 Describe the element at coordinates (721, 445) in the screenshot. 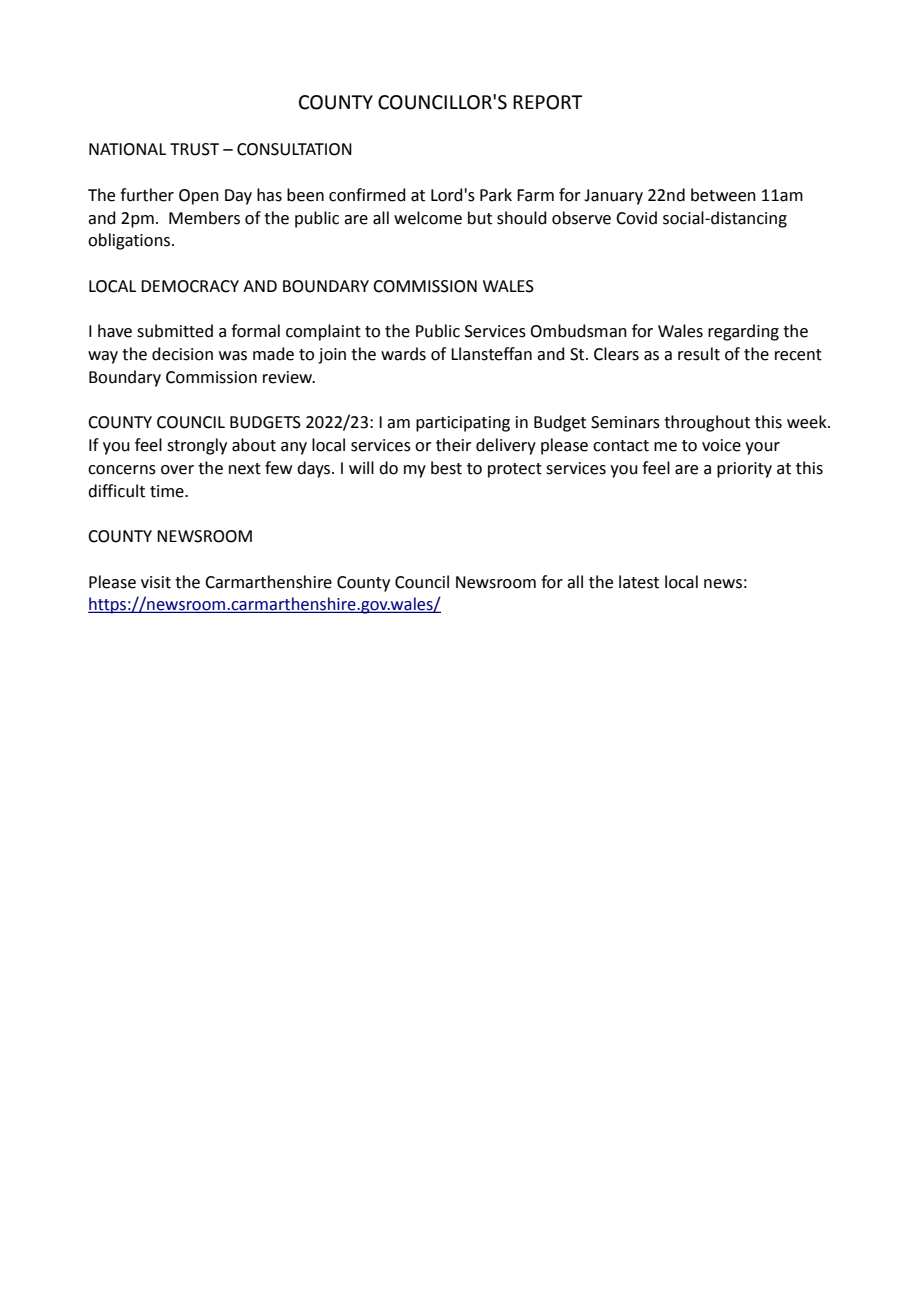

I see `voice` at that location.
